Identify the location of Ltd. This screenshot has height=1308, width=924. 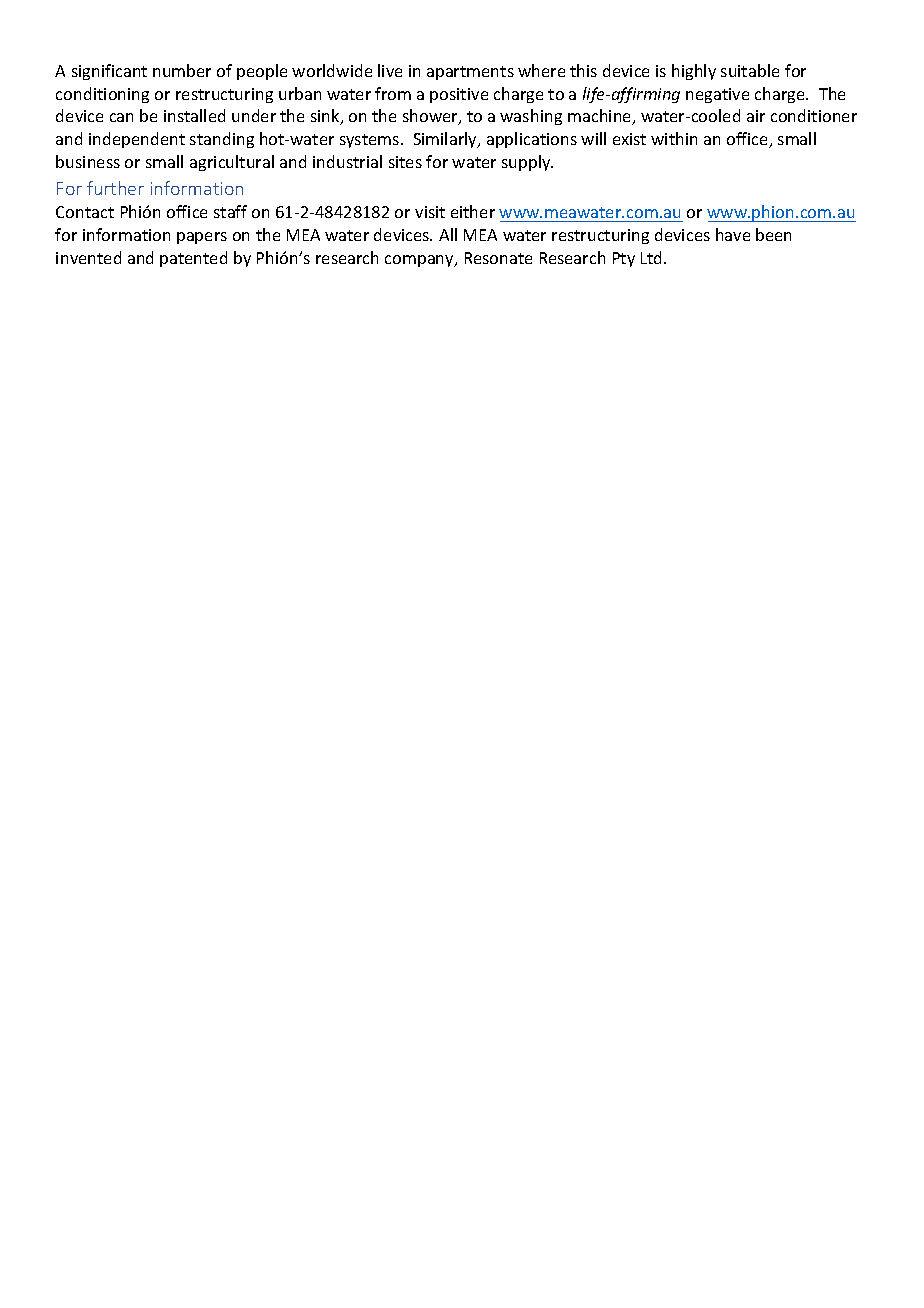
(653, 257).
